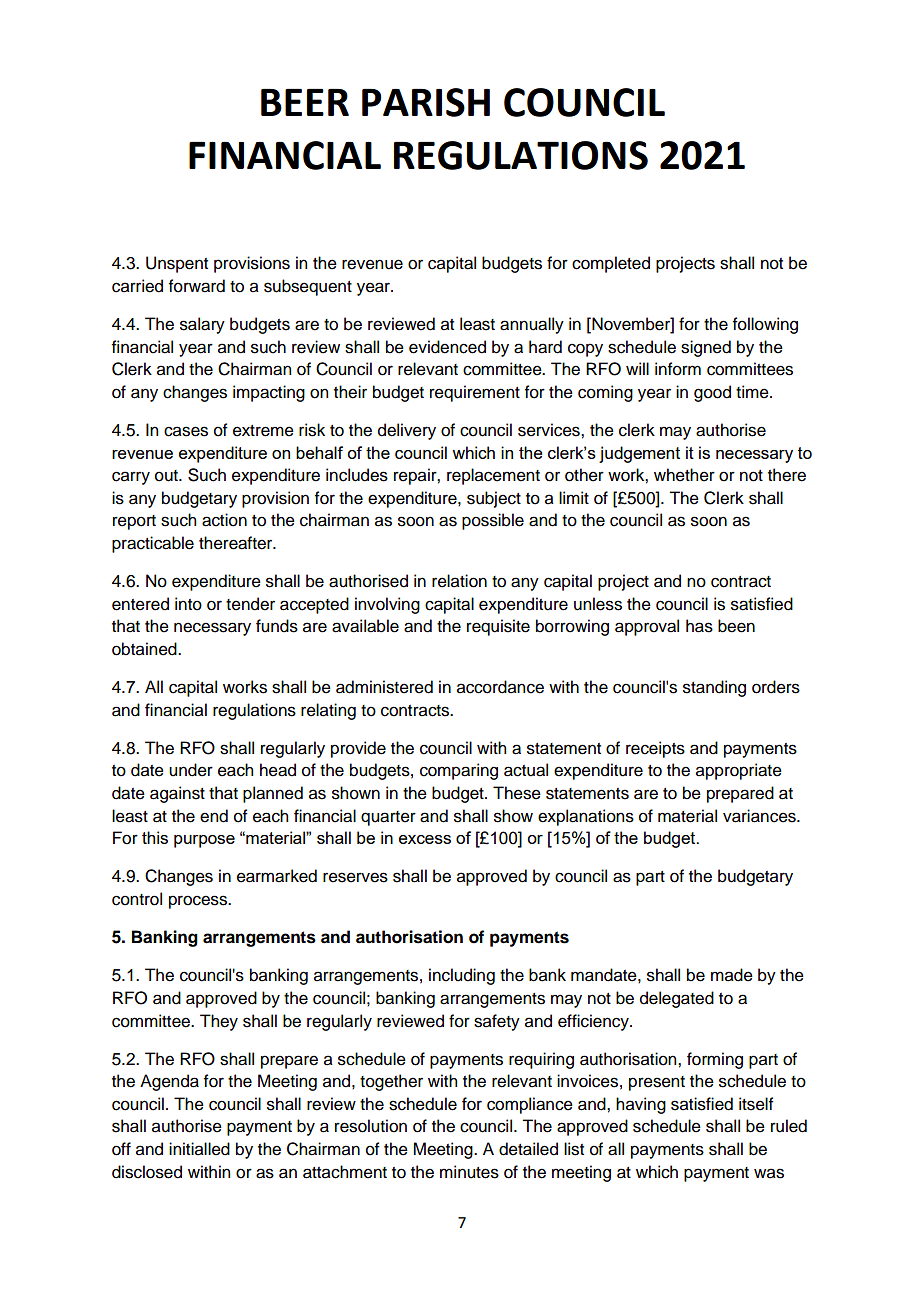 The height and width of the screenshot is (1308, 924). Describe the element at coordinates (459, 771) in the screenshot. I see `comparing` at that location.
